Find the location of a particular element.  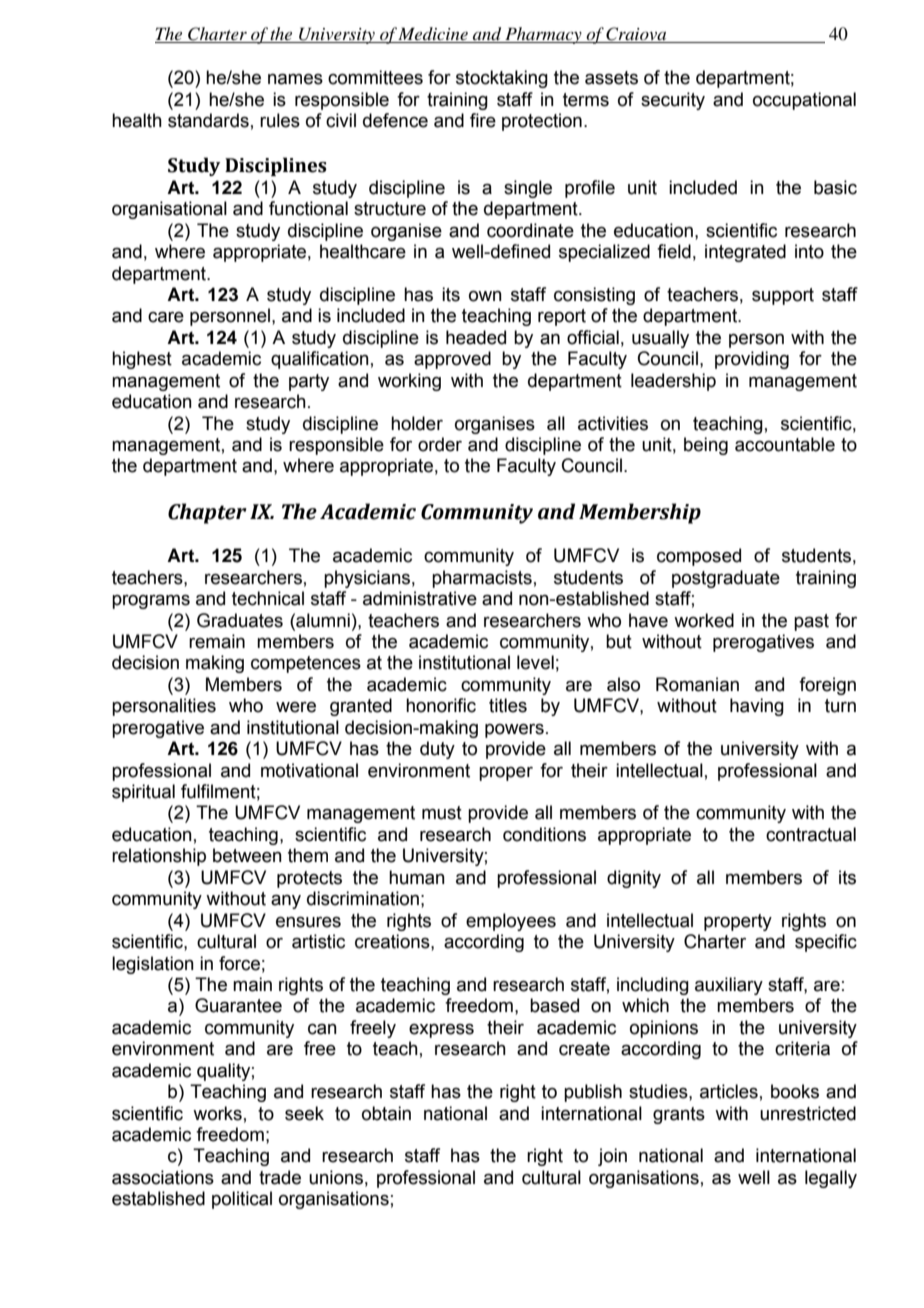

political is located at coordinates (242, 1200).
